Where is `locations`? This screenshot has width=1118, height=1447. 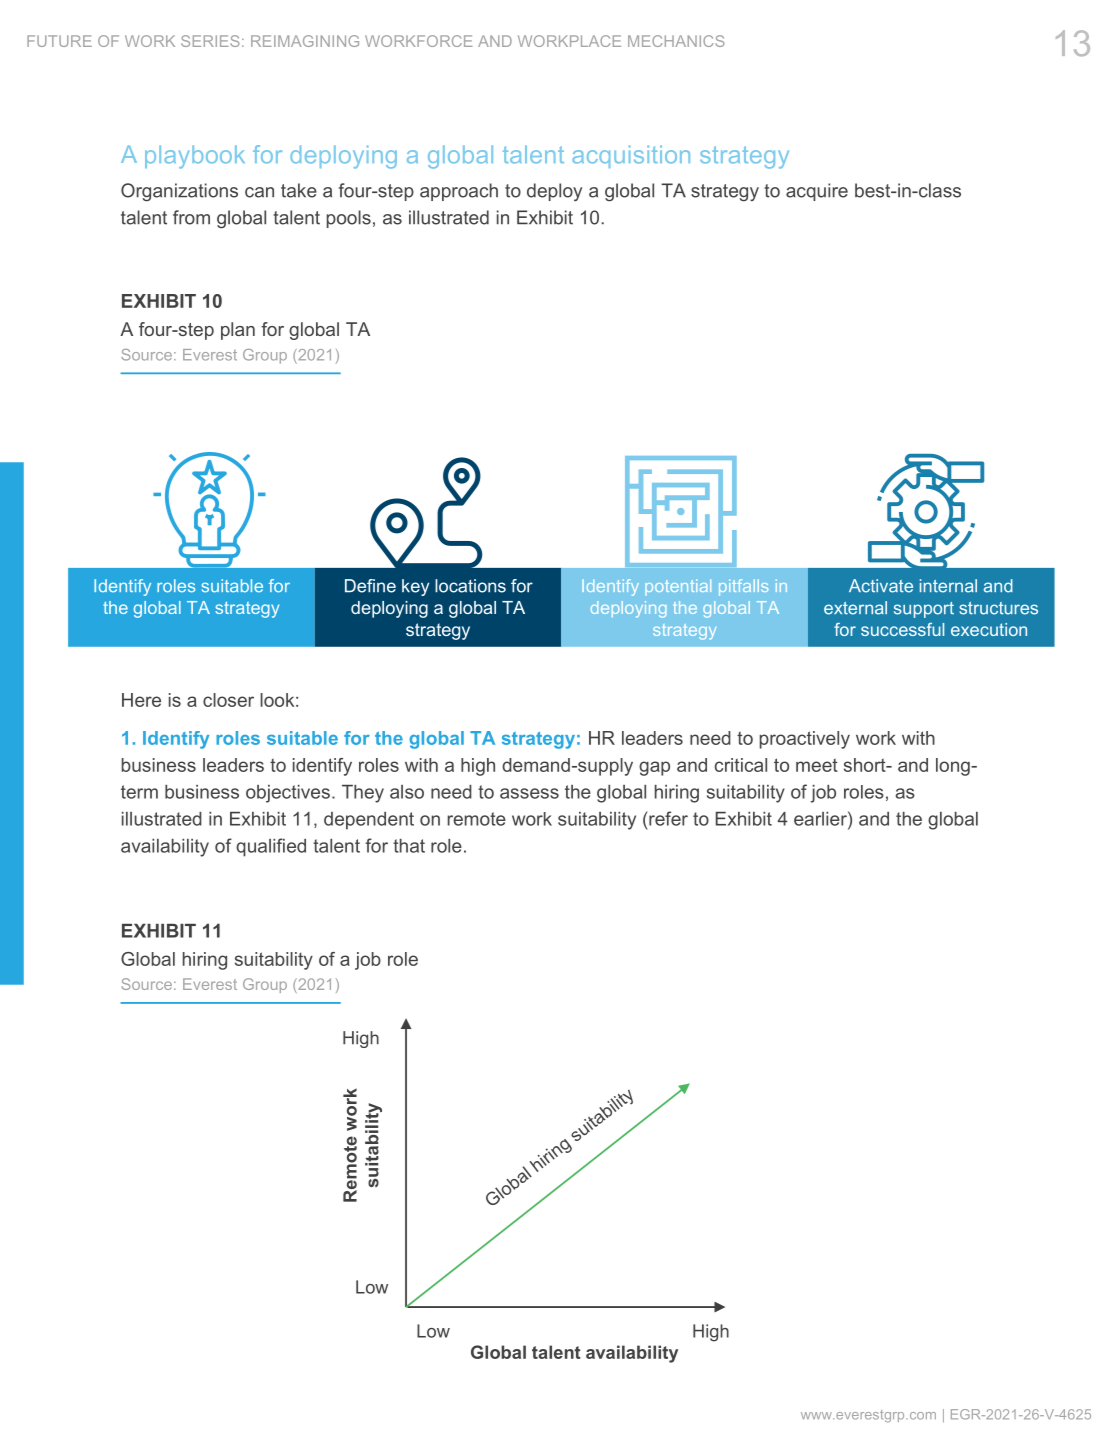 locations is located at coordinates (470, 586).
